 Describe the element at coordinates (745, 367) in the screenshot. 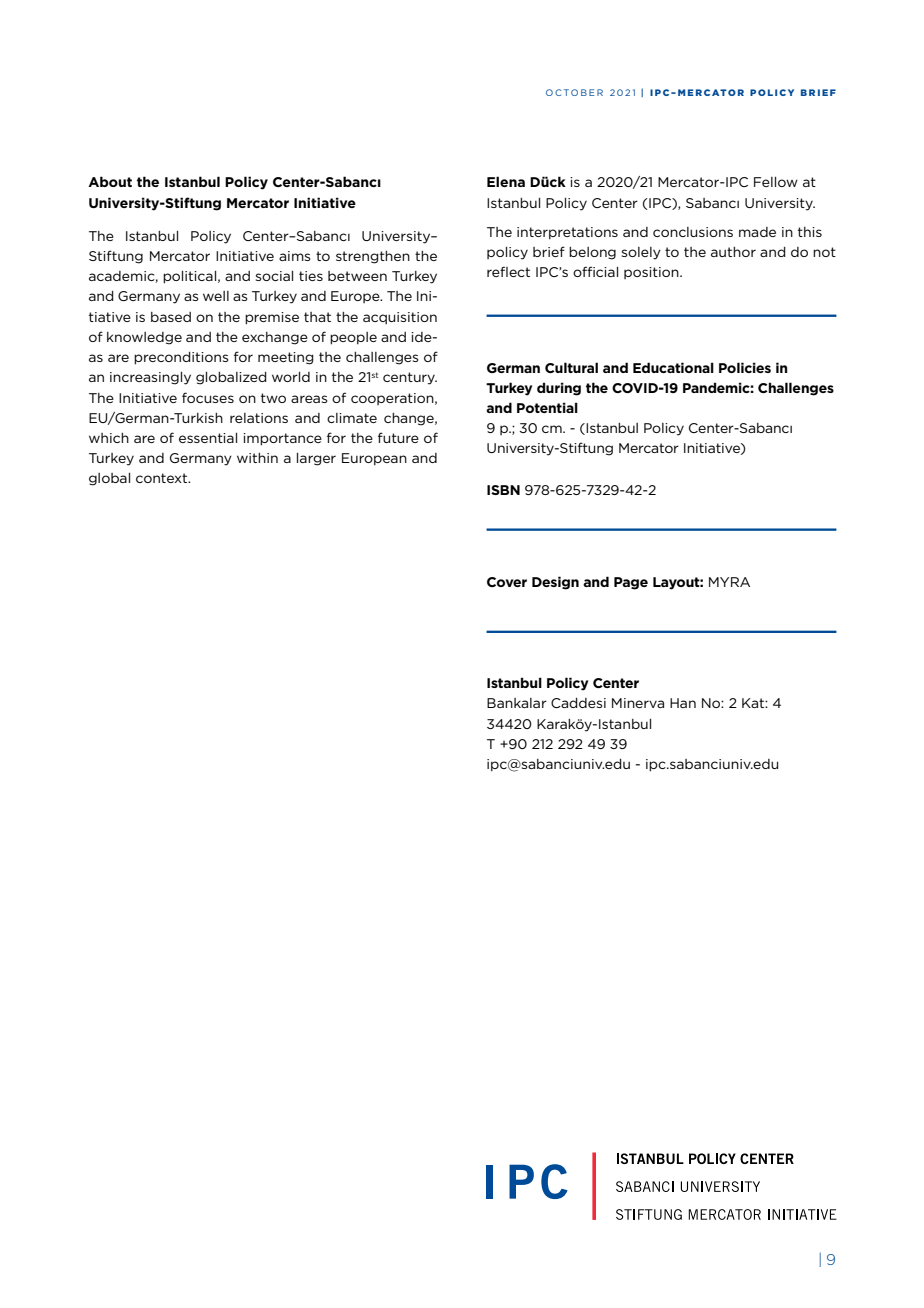

I see `Policies` at that location.
